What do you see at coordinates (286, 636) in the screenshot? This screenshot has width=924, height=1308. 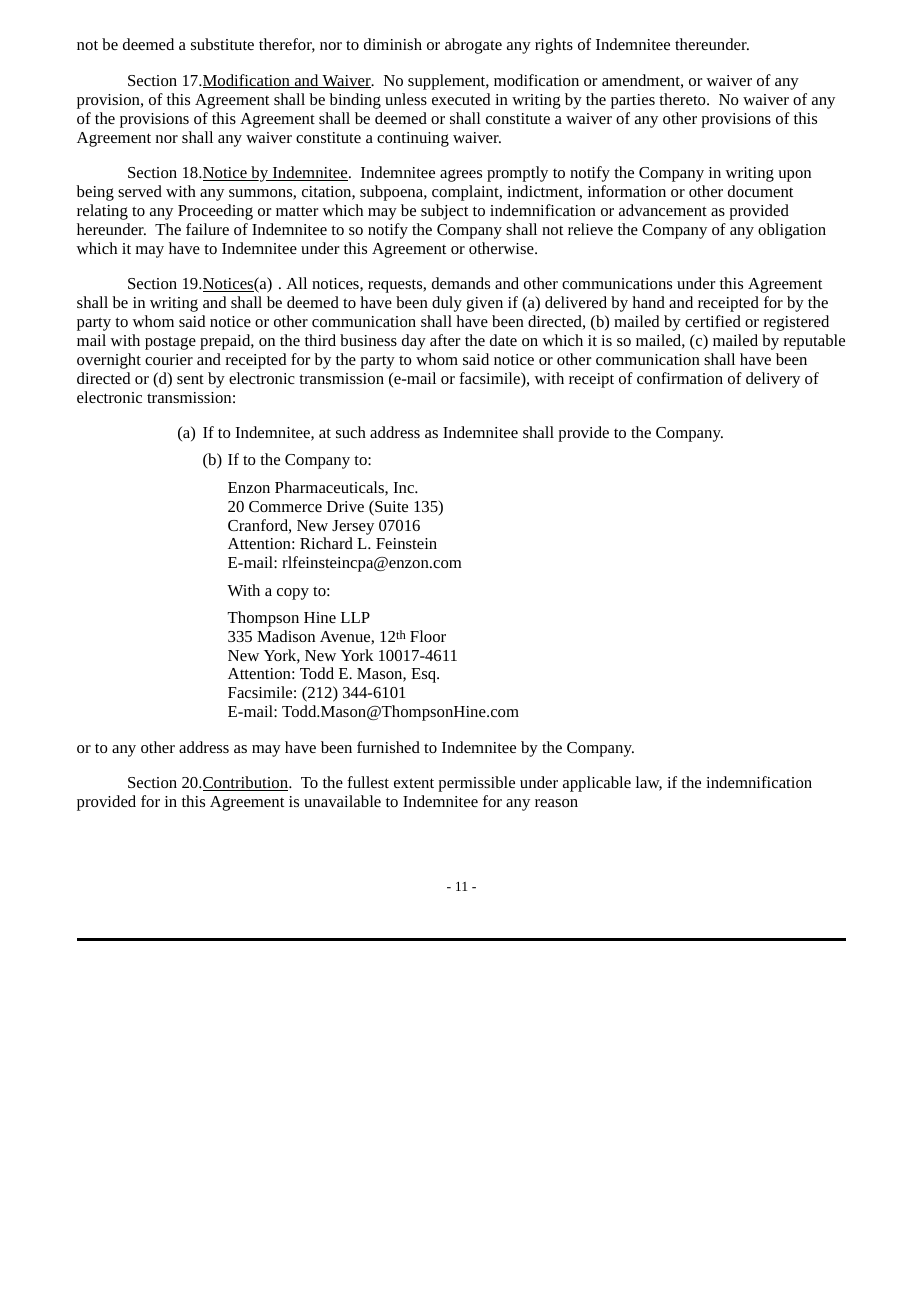 I see `Madison` at bounding box center [286, 636].
